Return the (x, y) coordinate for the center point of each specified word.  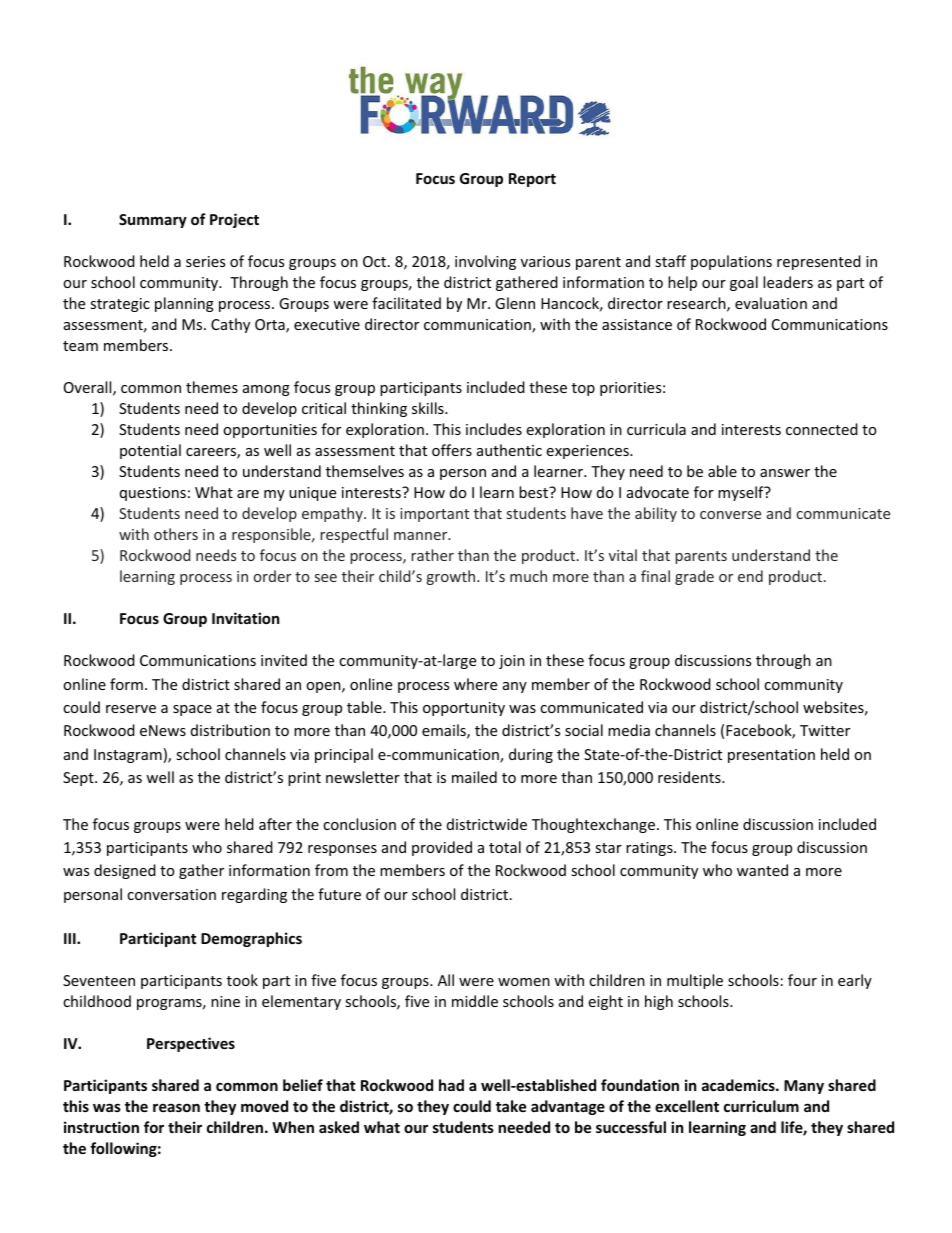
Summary (153, 221)
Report (532, 180)
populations (731, 262)
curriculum (761, 1106)
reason (176, 1107)
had (451, 1085)
